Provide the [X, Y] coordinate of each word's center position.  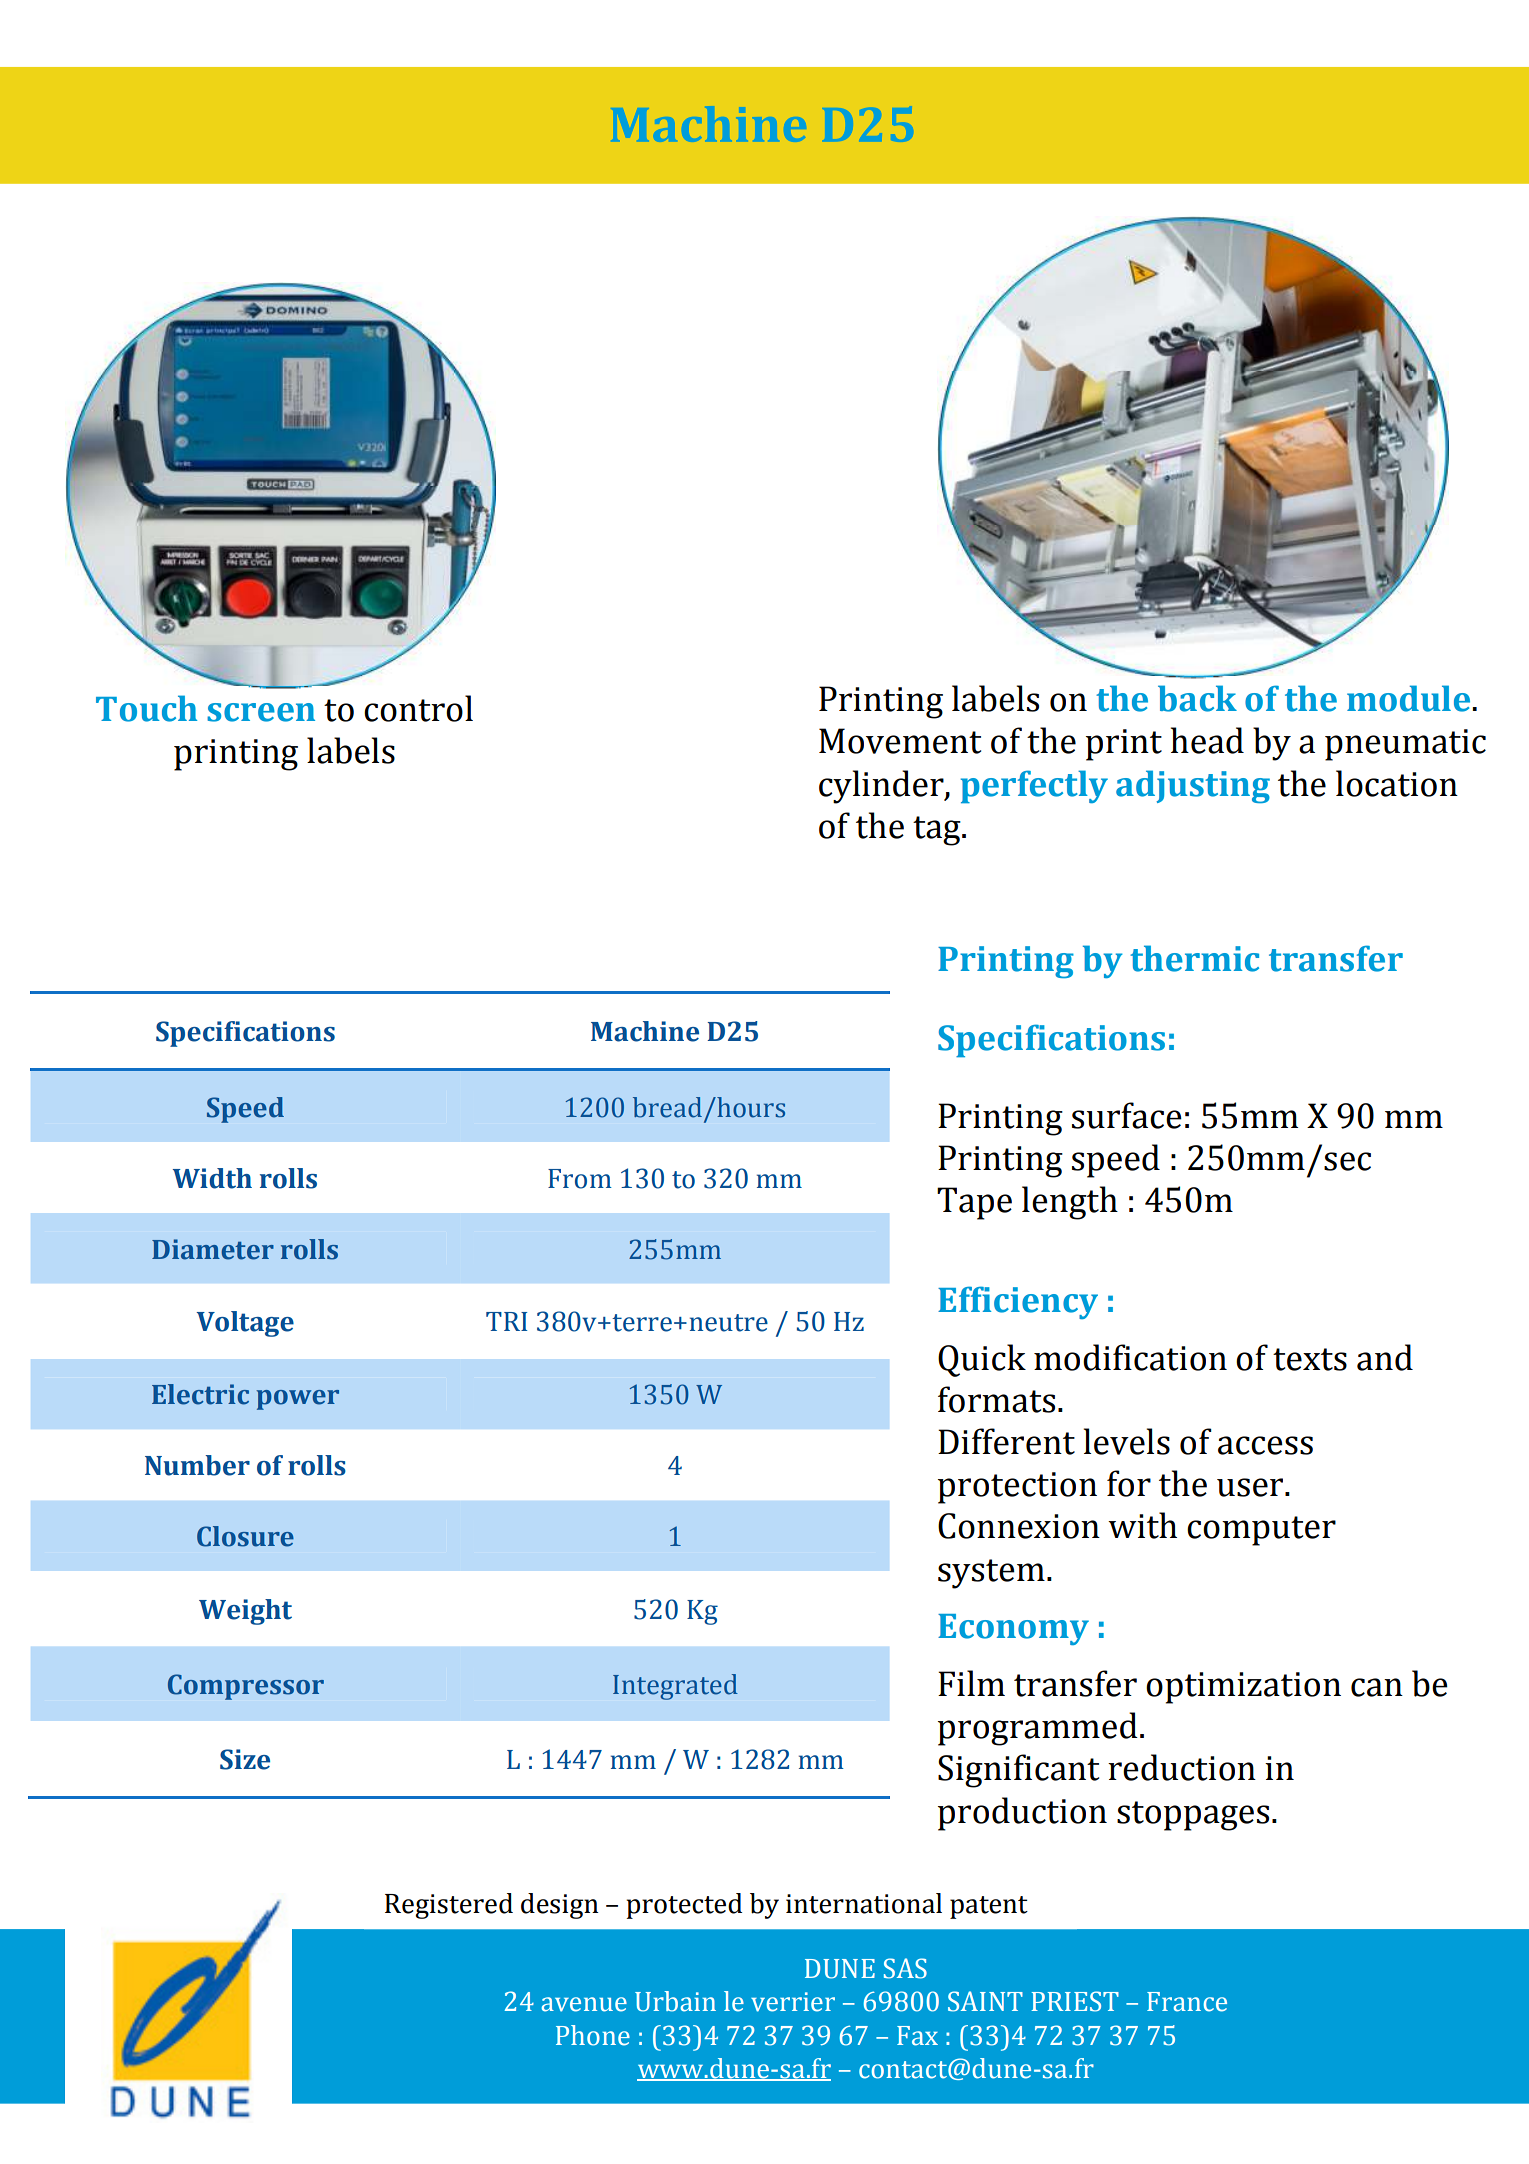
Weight [245, 1612]
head [1207, 740]
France [1187, 2002]
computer [1261, 1531]
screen [261, 712]
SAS [905, 1968]
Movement [900, 741]
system [991, 1574]
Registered [449, 1906]
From [580, 1179]
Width [212, 1178]
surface [1127, 1115]
